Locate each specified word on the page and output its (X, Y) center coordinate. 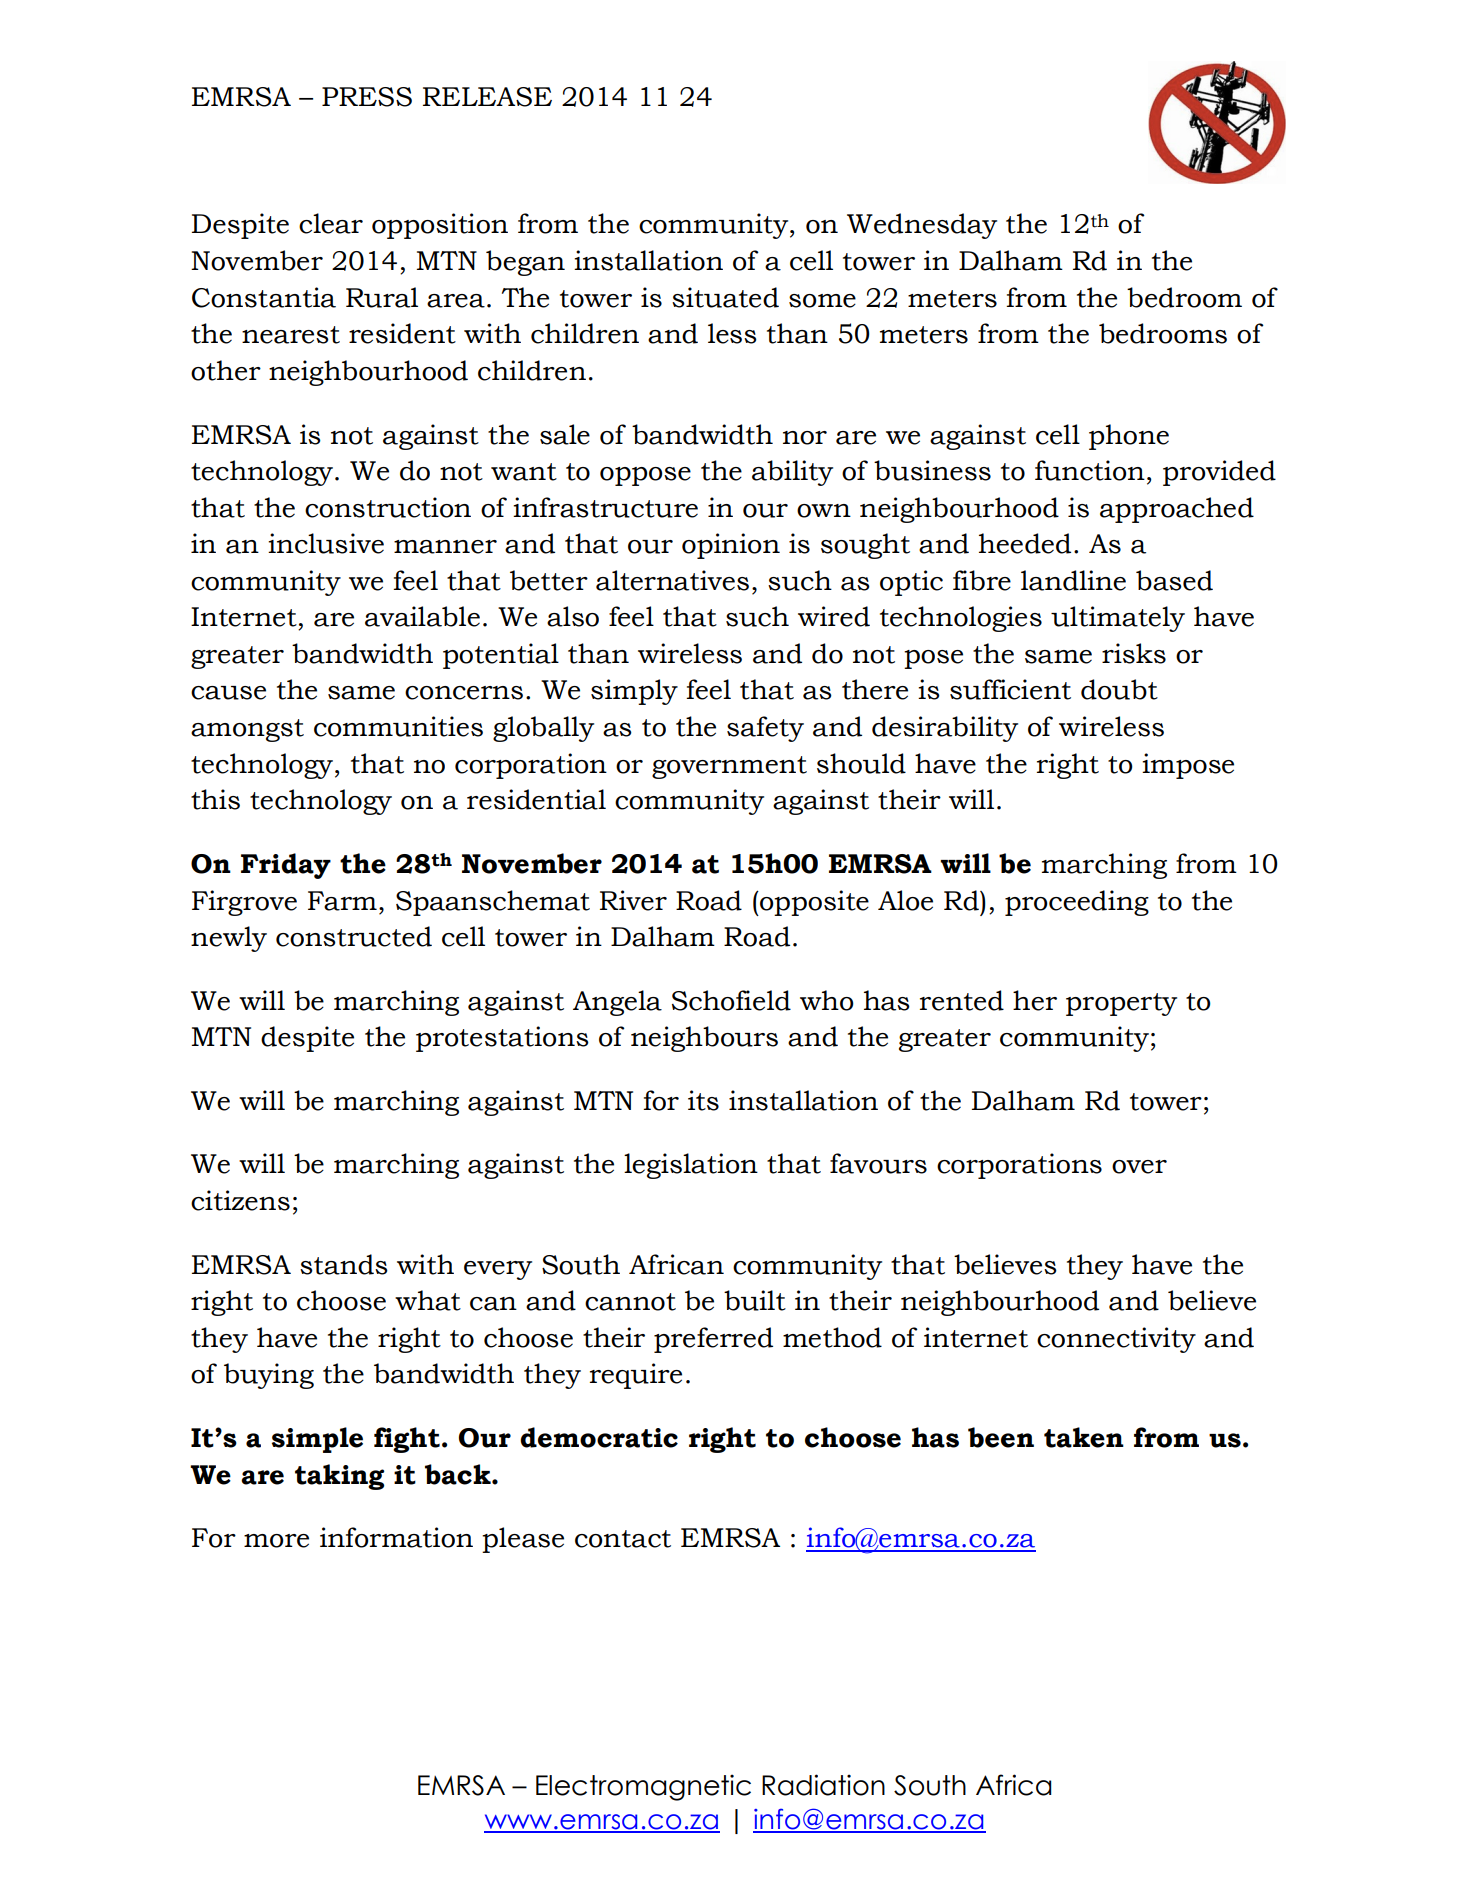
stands (344, 1264)
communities (398, 726)
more (276, 1541)
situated (725, 297)
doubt (1119, 689)
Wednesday (922, 226)
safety (765, 729)
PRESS (367, 97)
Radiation (823, 1785)
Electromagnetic (643, 1787)
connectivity (1116, 1340)
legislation (691, 1166)
